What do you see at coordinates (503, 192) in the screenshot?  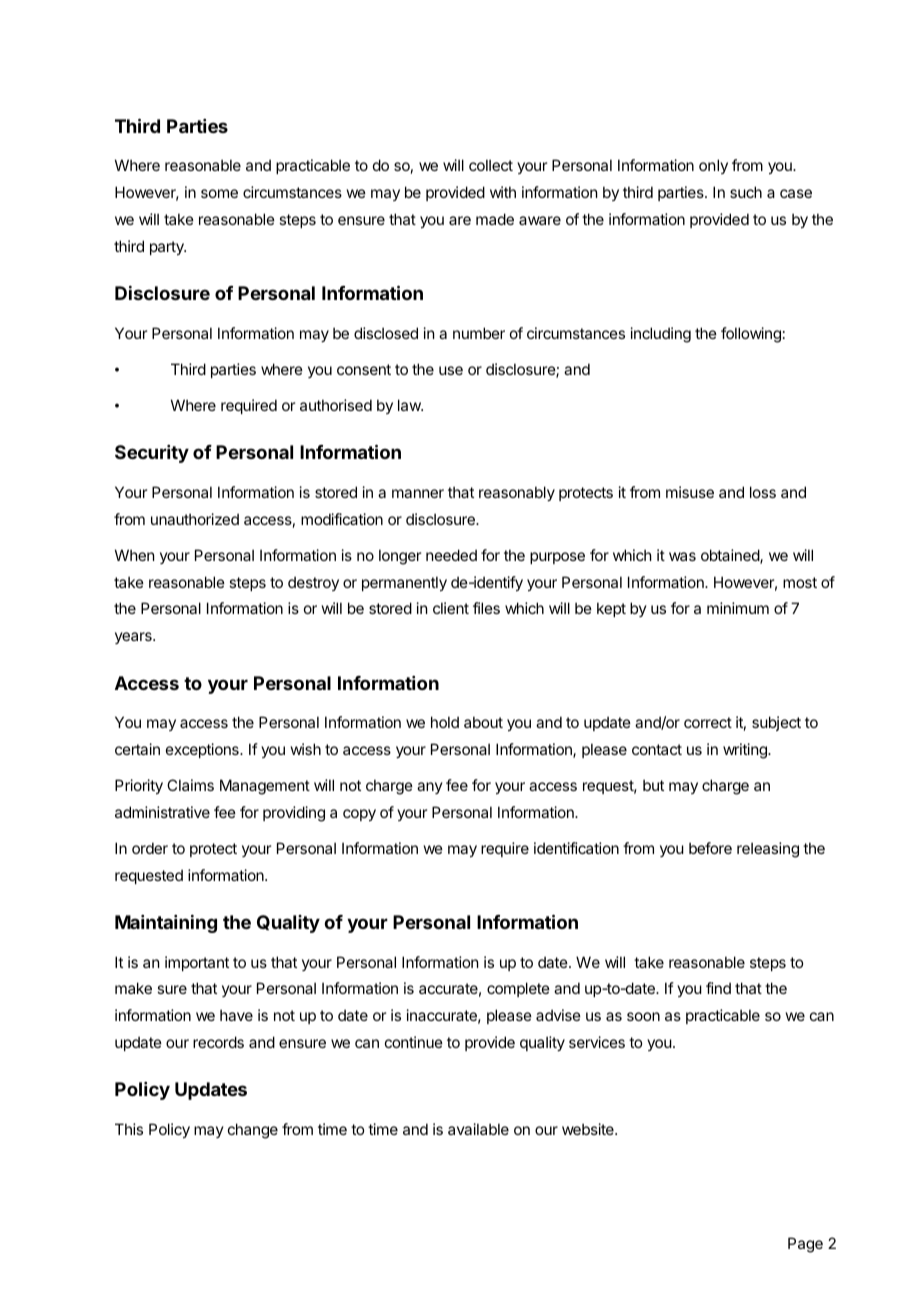 I see `with` at bounding box center [503, 192].
